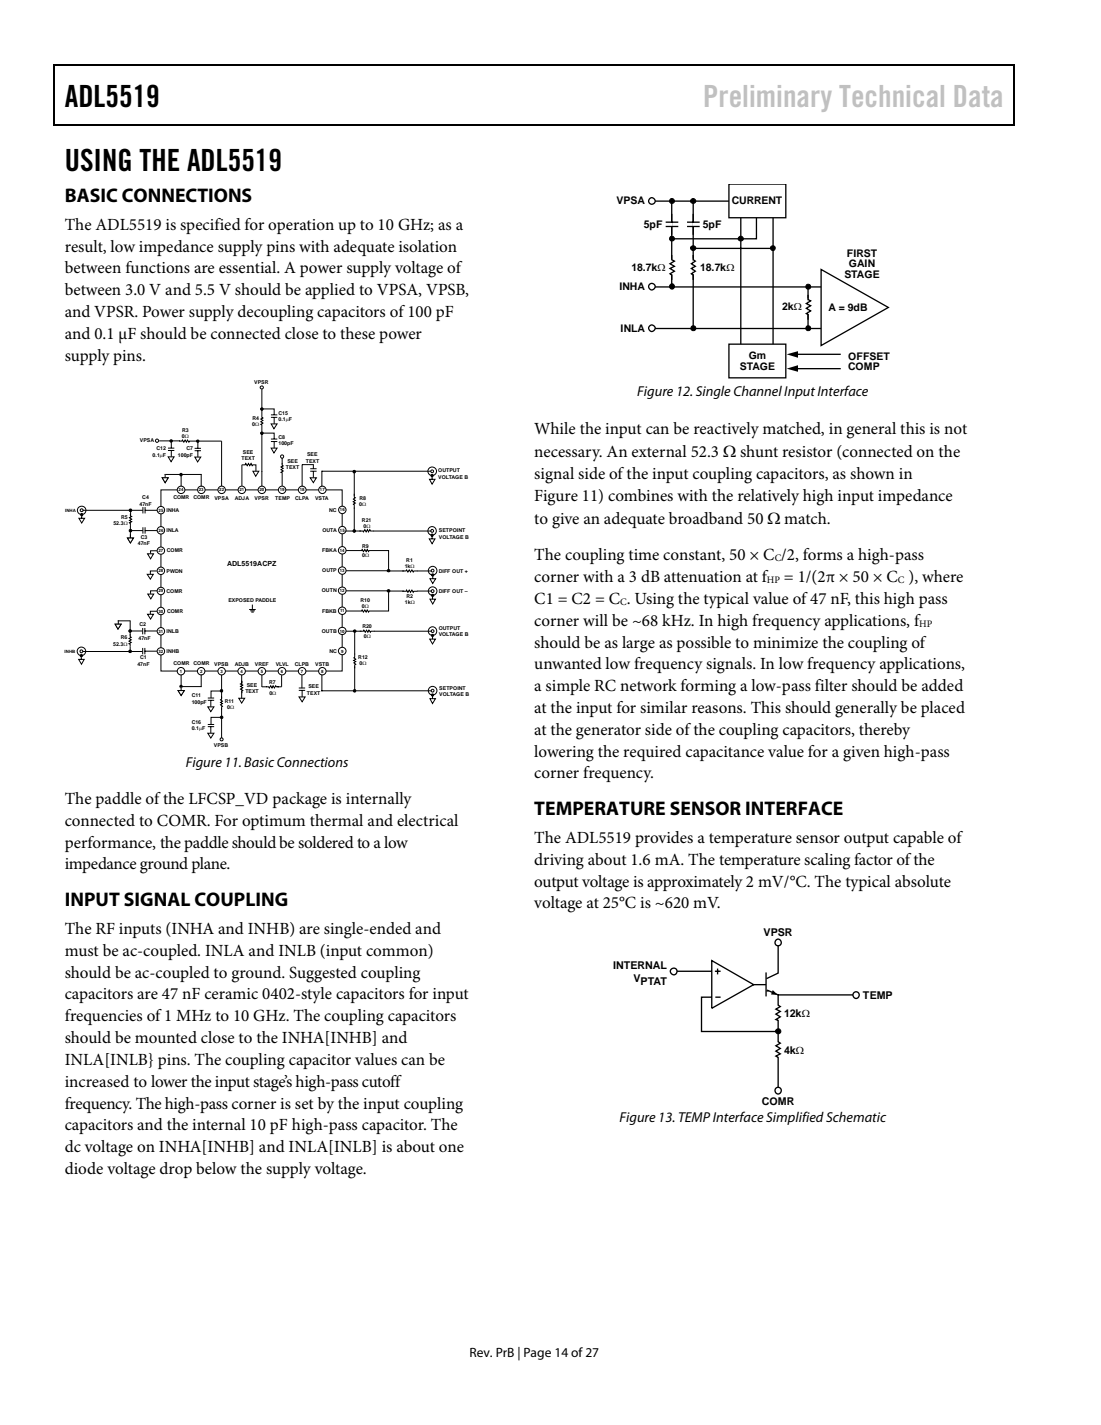 Image resolution: width=1101 pixels, height=1425 pixels. Describe the element at coordinates (892, 96) in the screenshot. I see `Technical` at that location.
